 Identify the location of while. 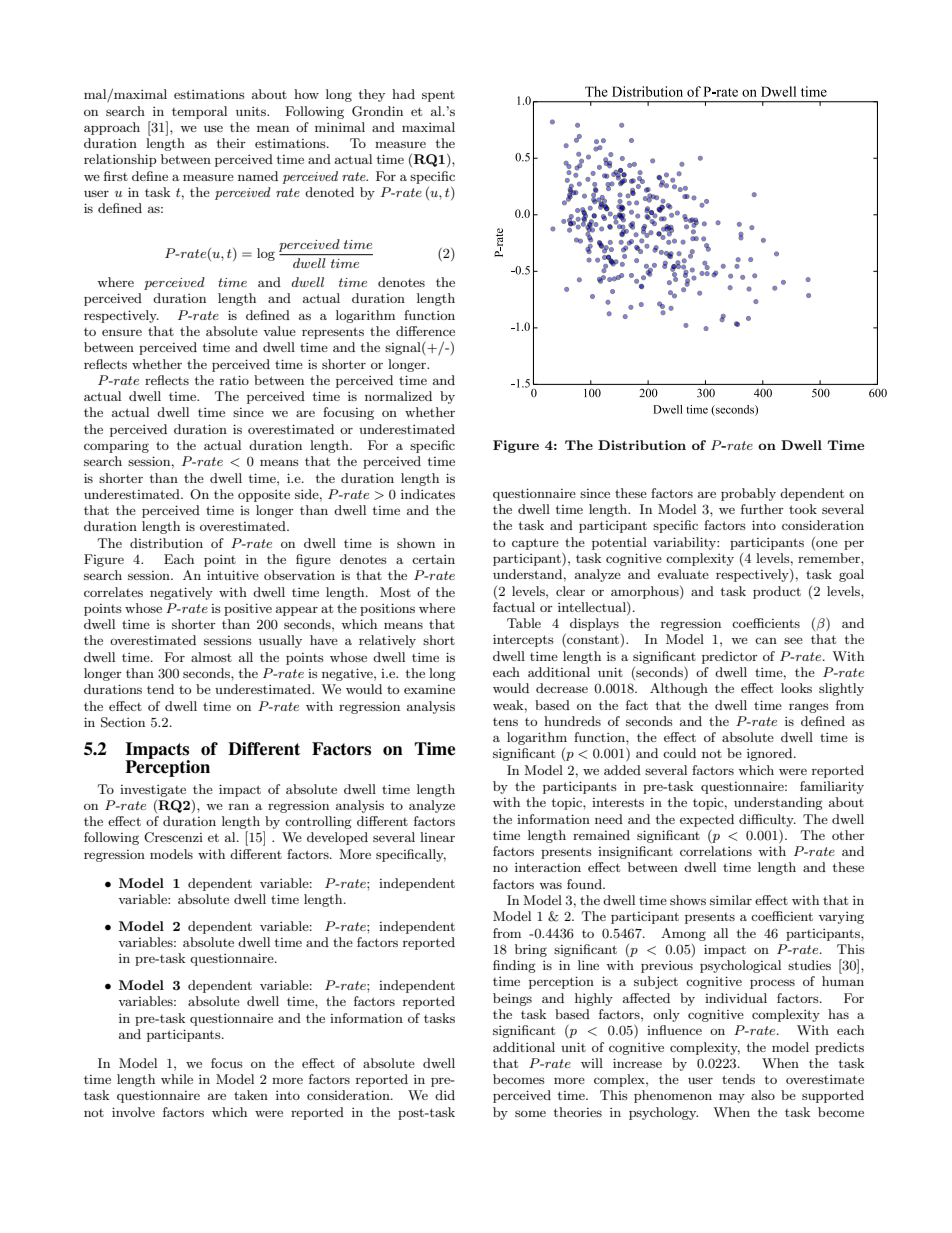
(177, 1079).
